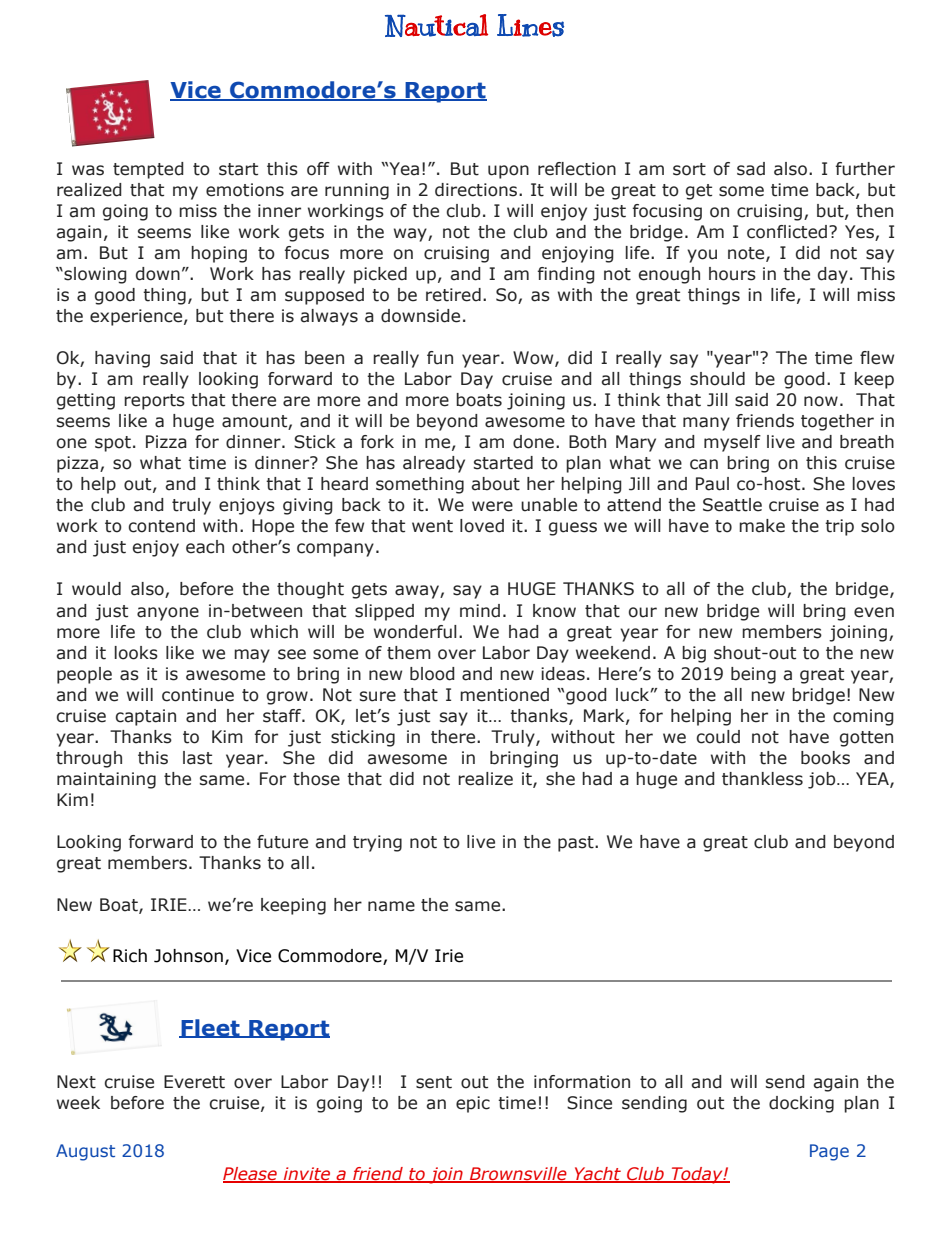 The width and height of the page is (952, 1233). Describe the element at coordinates (161, 526) in the page. I see `contend` at that location.
